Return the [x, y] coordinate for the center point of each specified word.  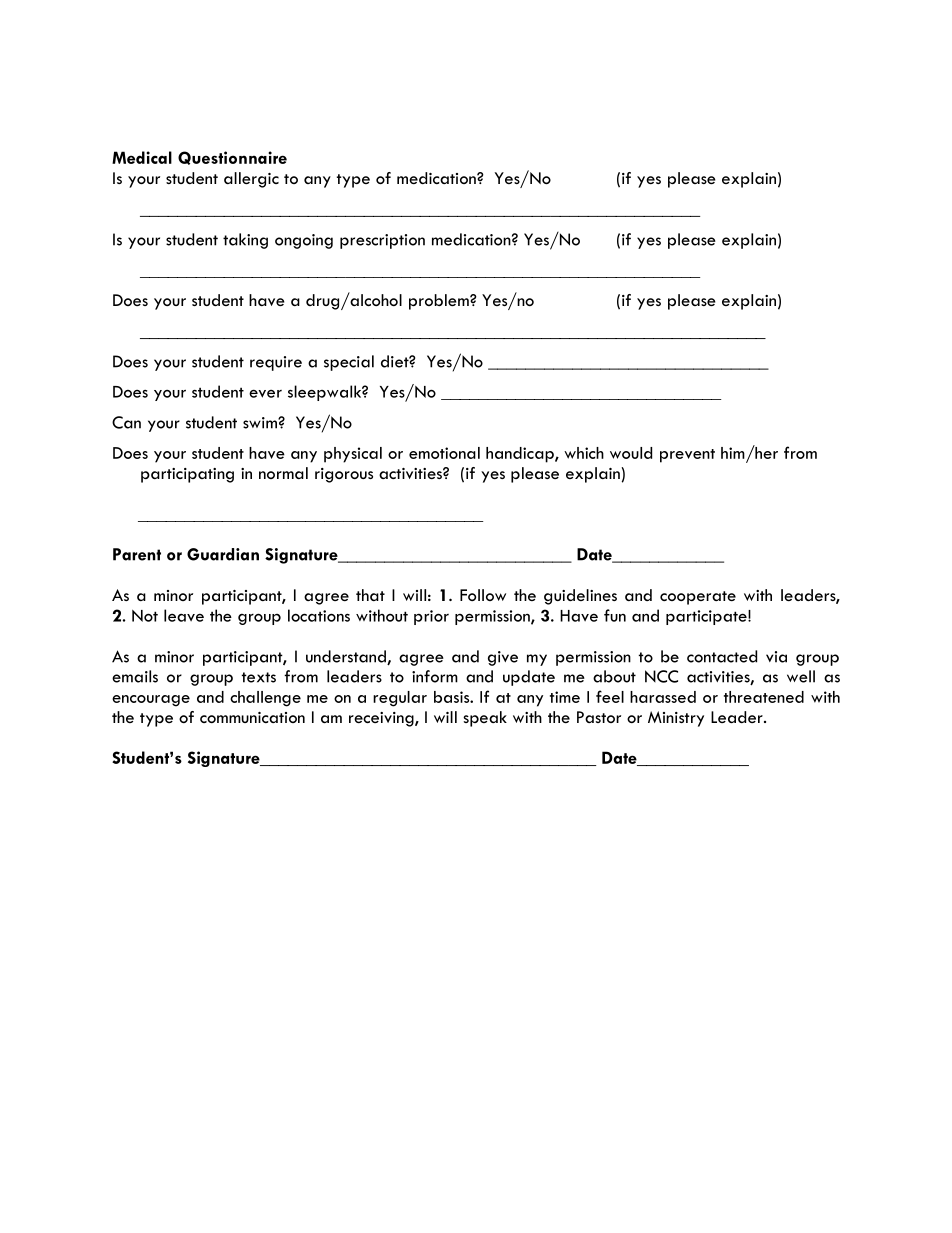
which [584, 453]
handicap [521, 455]
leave [184, 615]
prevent [687, 456]
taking [245, 241]
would [631, 453]
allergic [251, 180]
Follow [483, 595]
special [349, 363]
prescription [382, 241]
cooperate [698, 598]
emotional [444, 453]
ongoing [304, 241]
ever [265, 393]
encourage [151, 701]
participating [187, 475]
